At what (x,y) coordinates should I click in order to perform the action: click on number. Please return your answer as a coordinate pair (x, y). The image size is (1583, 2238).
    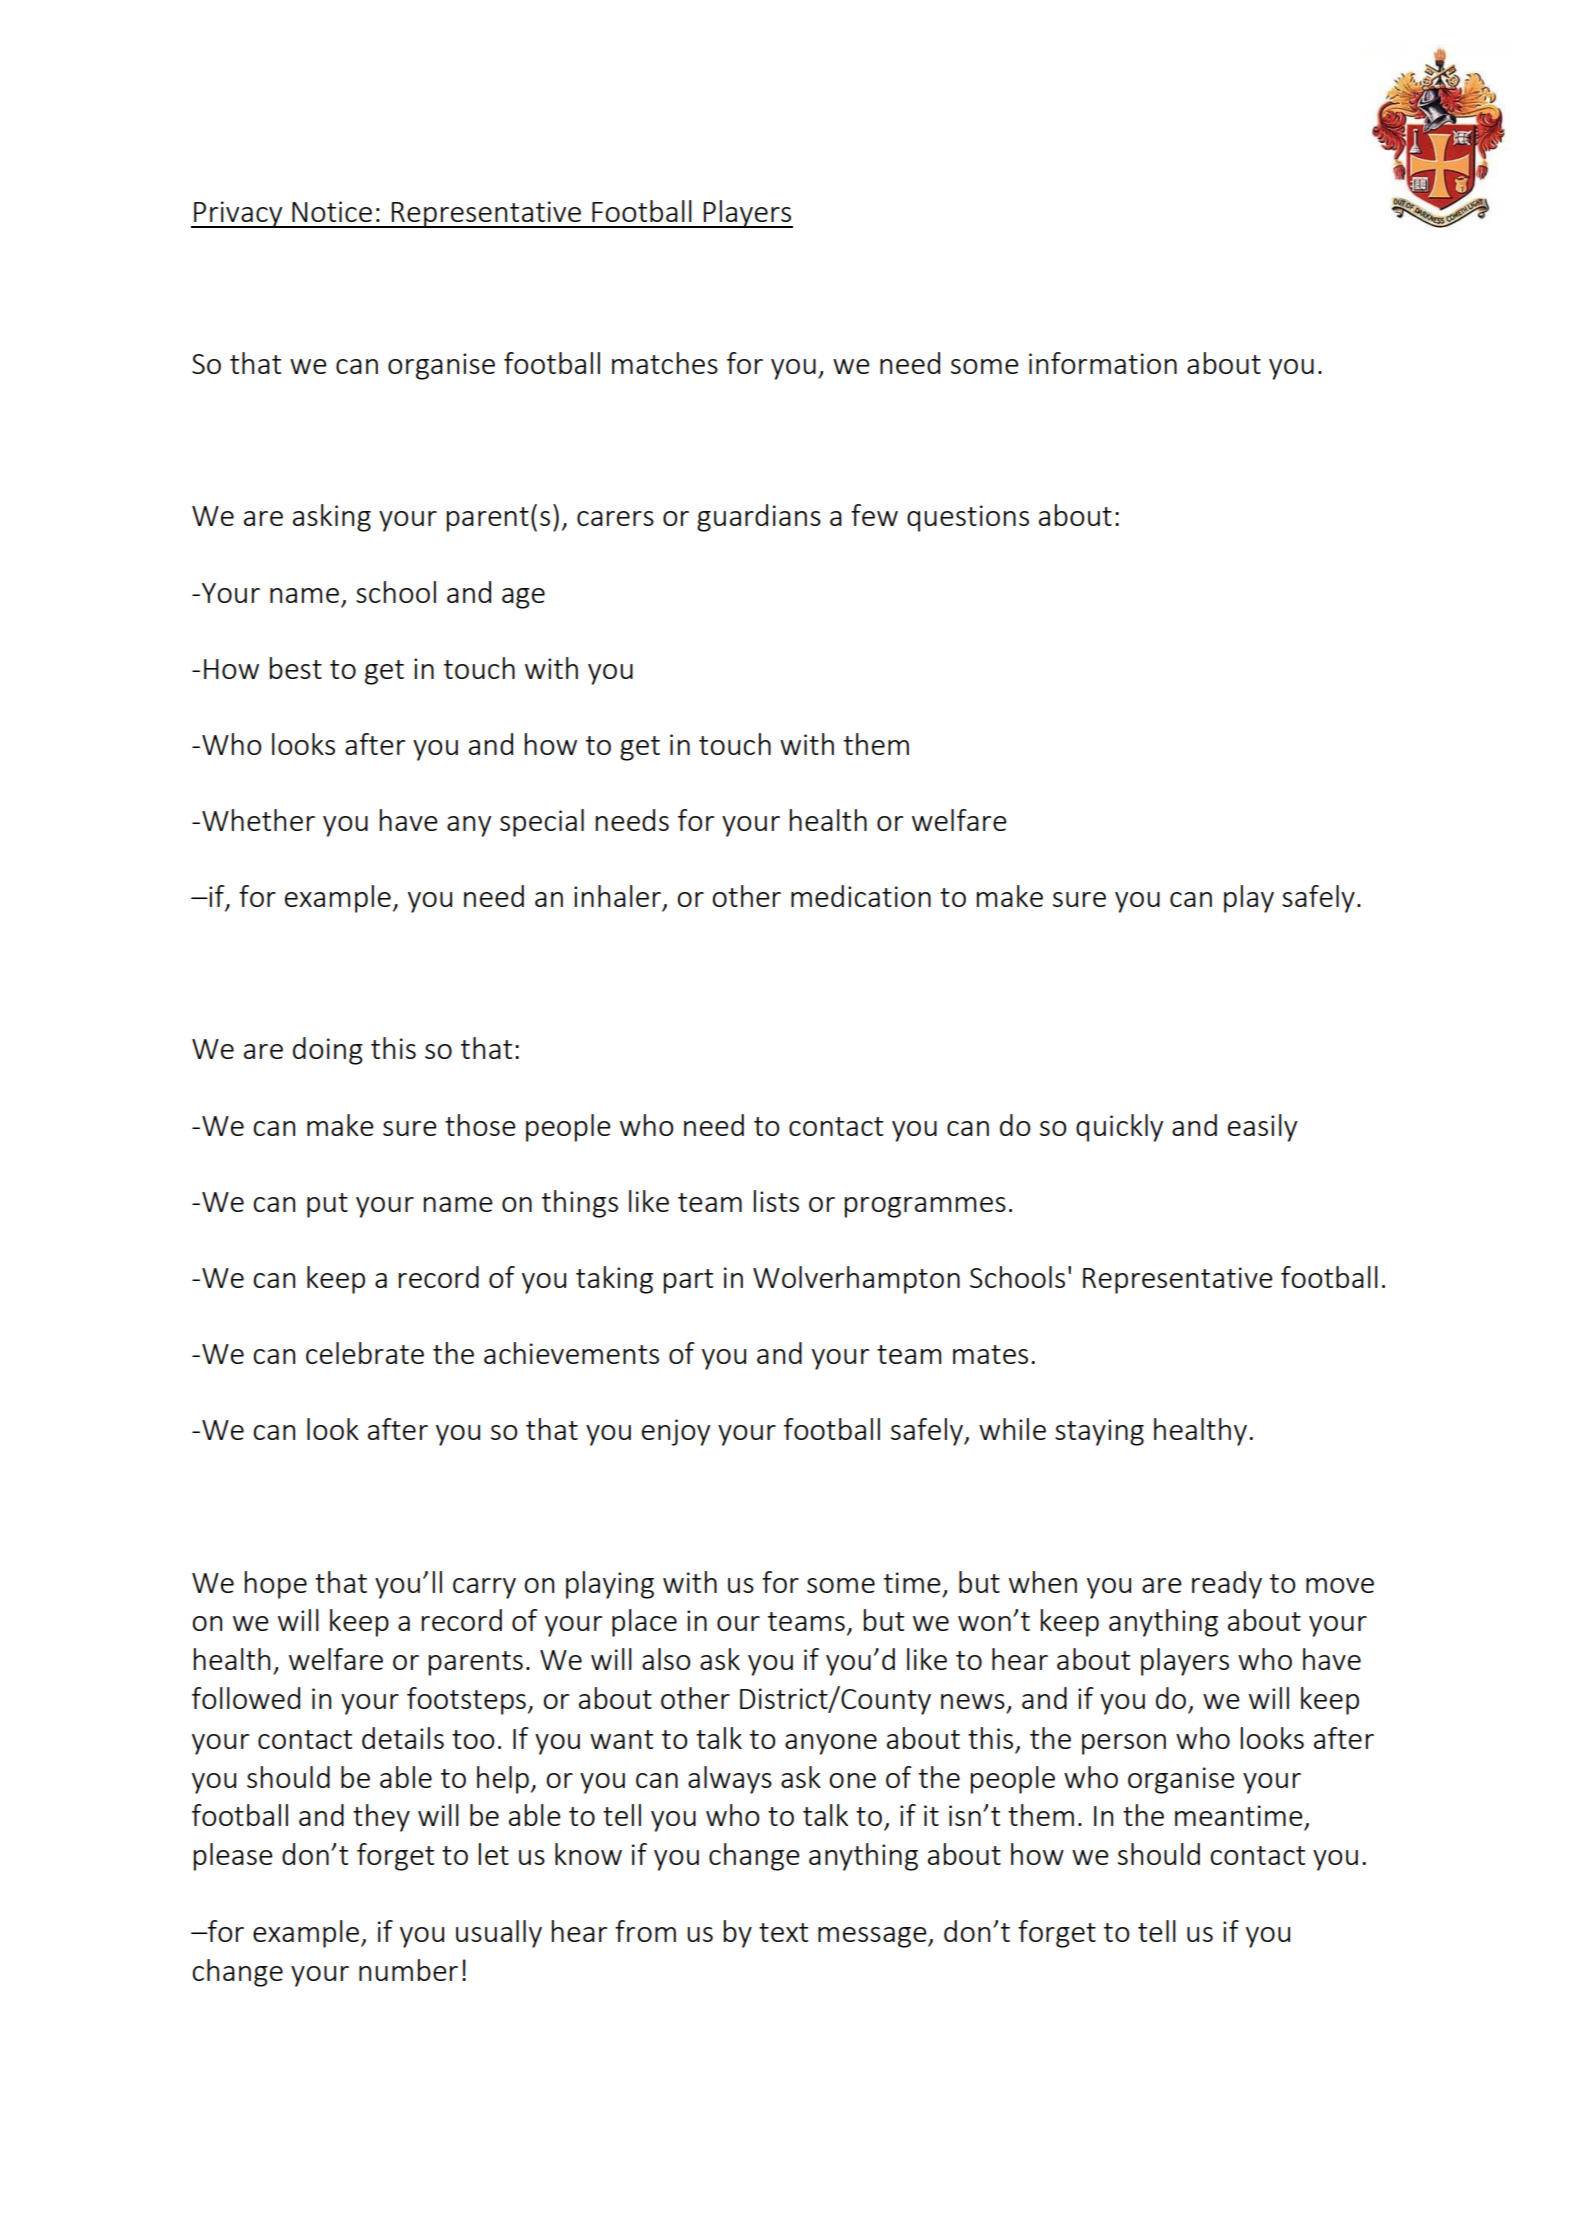
    Looking at the image, I should click on (408, 1970).
